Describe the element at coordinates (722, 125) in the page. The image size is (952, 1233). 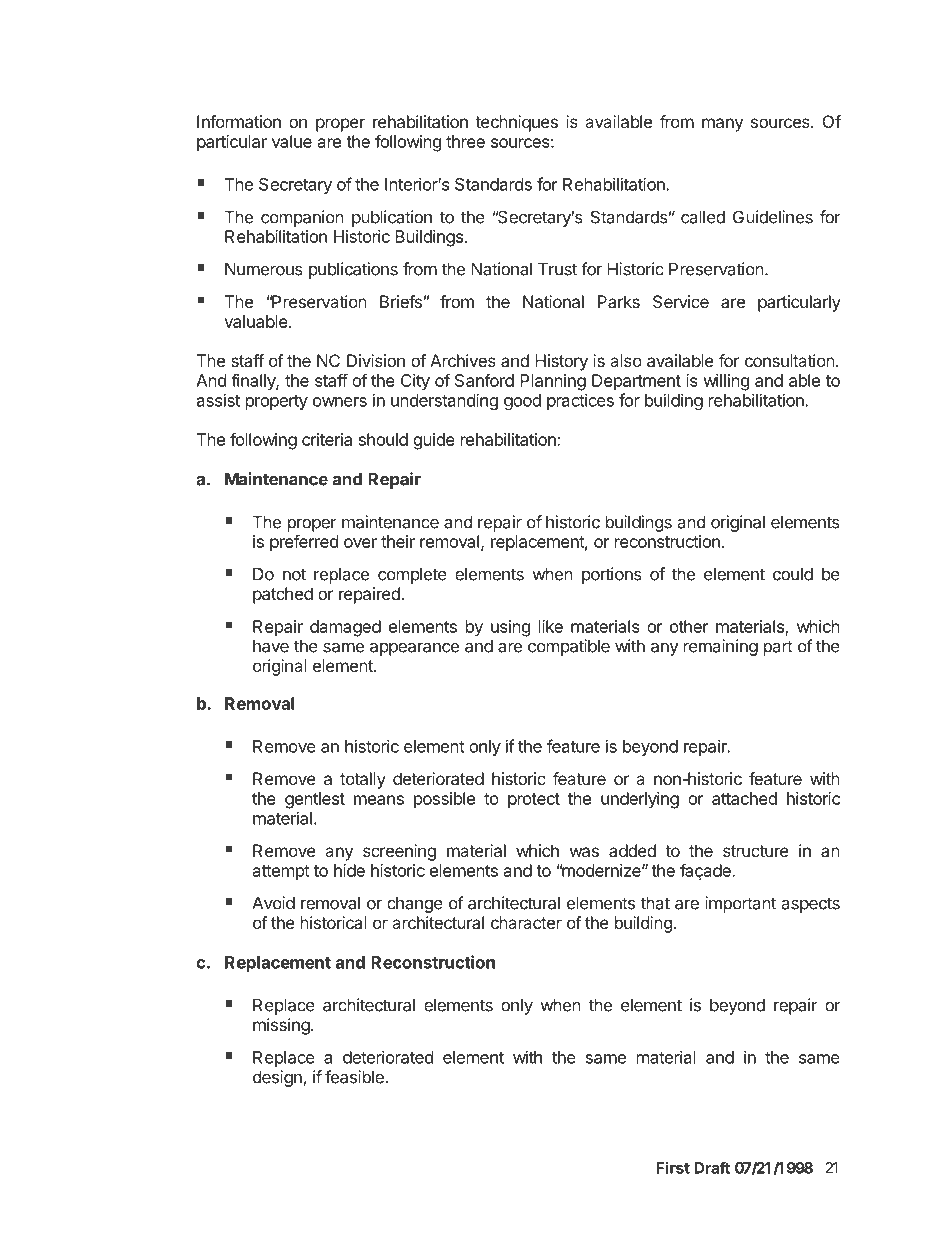
I see `many` at that location.
